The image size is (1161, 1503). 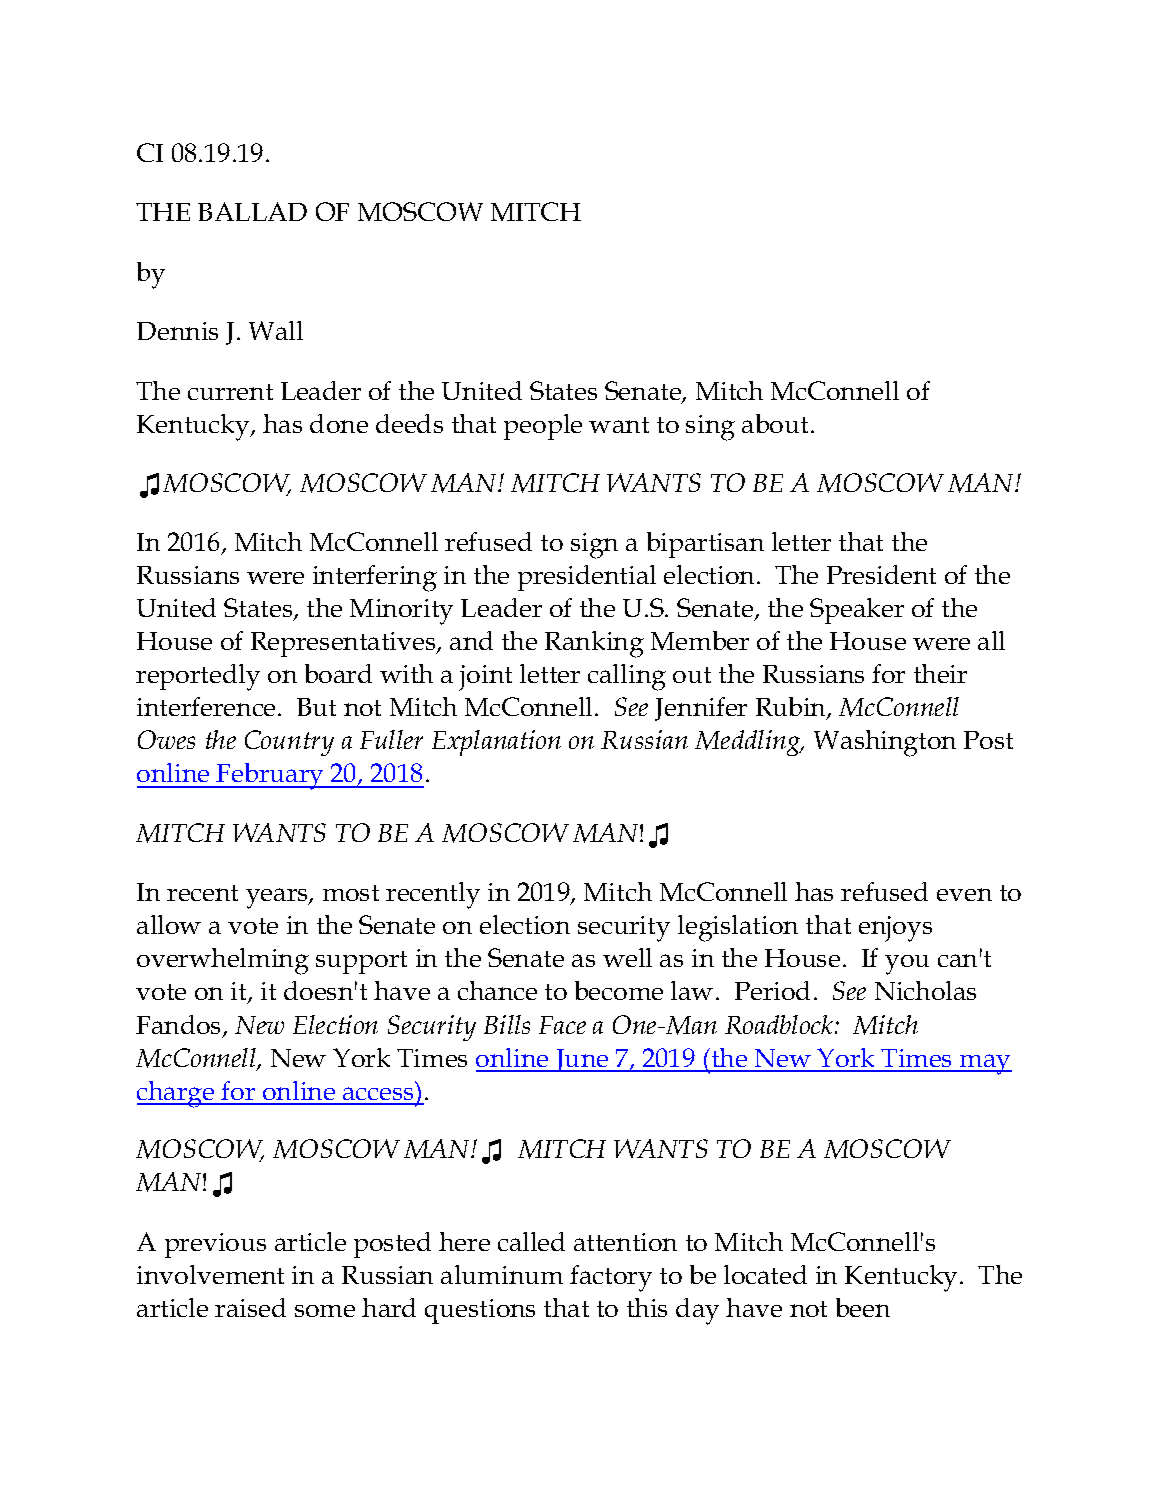 What do you see at coordinates (496, 743) in the screenshot?
I see `Explanation` at bounding box center [496, 743].
